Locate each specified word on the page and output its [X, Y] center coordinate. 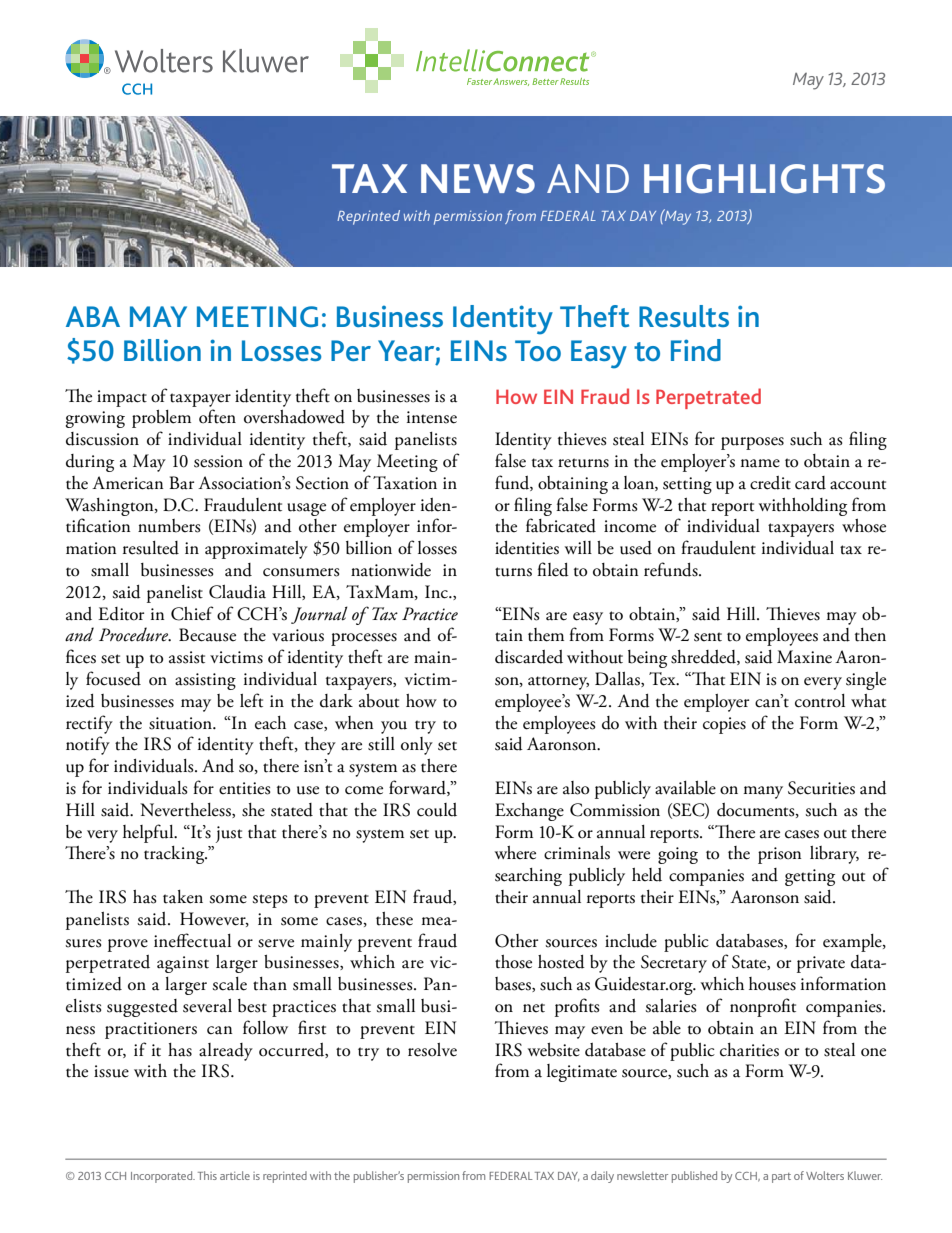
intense [432, 417]
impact [122, 398]
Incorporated [163, 1177]
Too [538, 350]
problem [161, 419]
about [379, 701]
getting [810, 877]
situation [181, 723]
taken [183, 897]
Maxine [804, 657]
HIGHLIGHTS [764, 179]
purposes [752, 443]
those [513, 962]
